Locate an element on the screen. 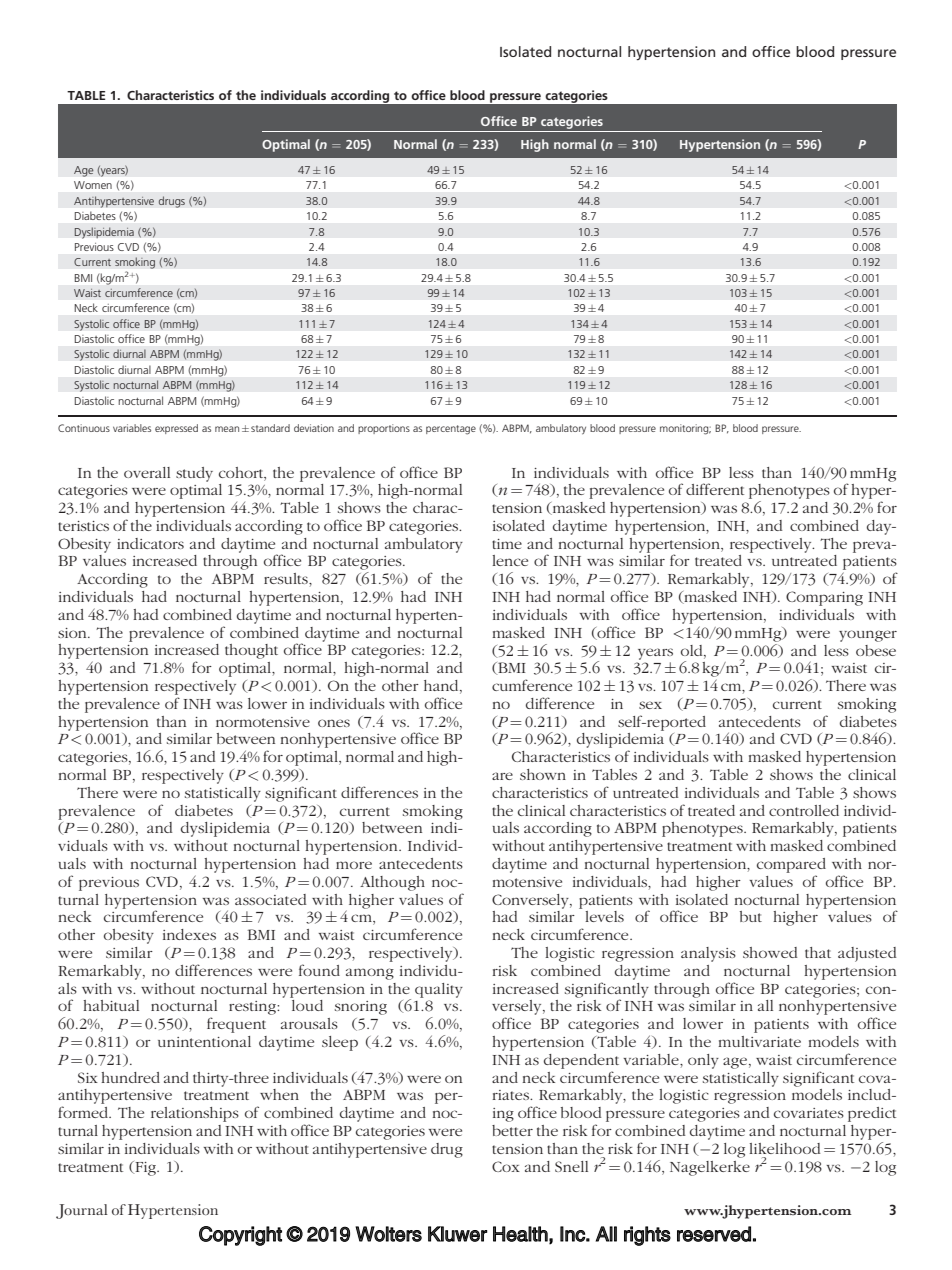  Copyright is located at coordinates (240, 1236).
